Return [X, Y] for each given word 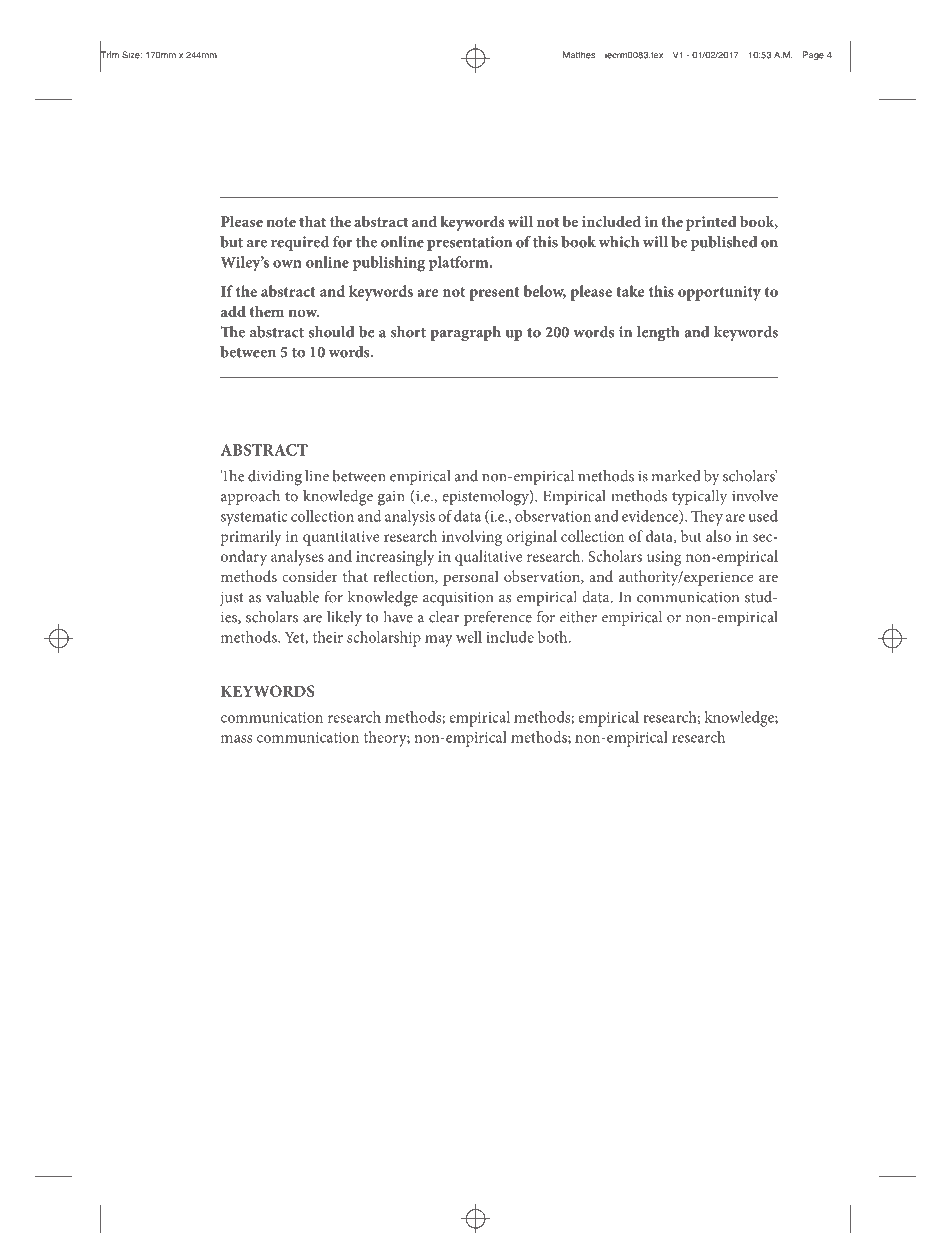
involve [755, 496]
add [233, 311]
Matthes [579, 55]
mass [236, 739]
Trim [109, 55]
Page [813, 55]
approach [250, 497]
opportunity [719, 293]
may [439, 641]
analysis [410, 518]
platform [460, 264]
